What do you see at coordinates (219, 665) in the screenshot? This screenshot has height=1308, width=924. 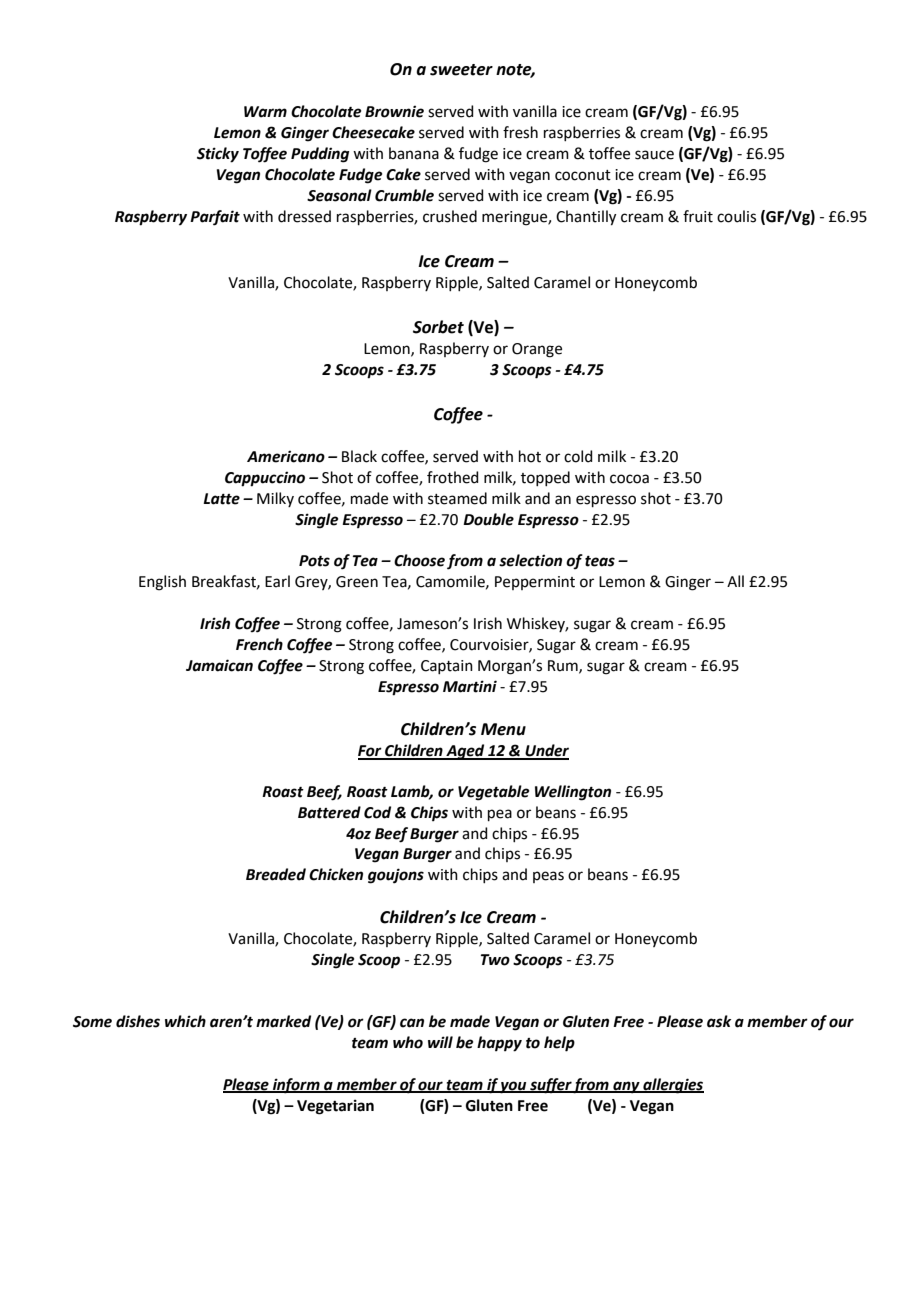 I see `Jamaican` at bounding box center [219, 665].
